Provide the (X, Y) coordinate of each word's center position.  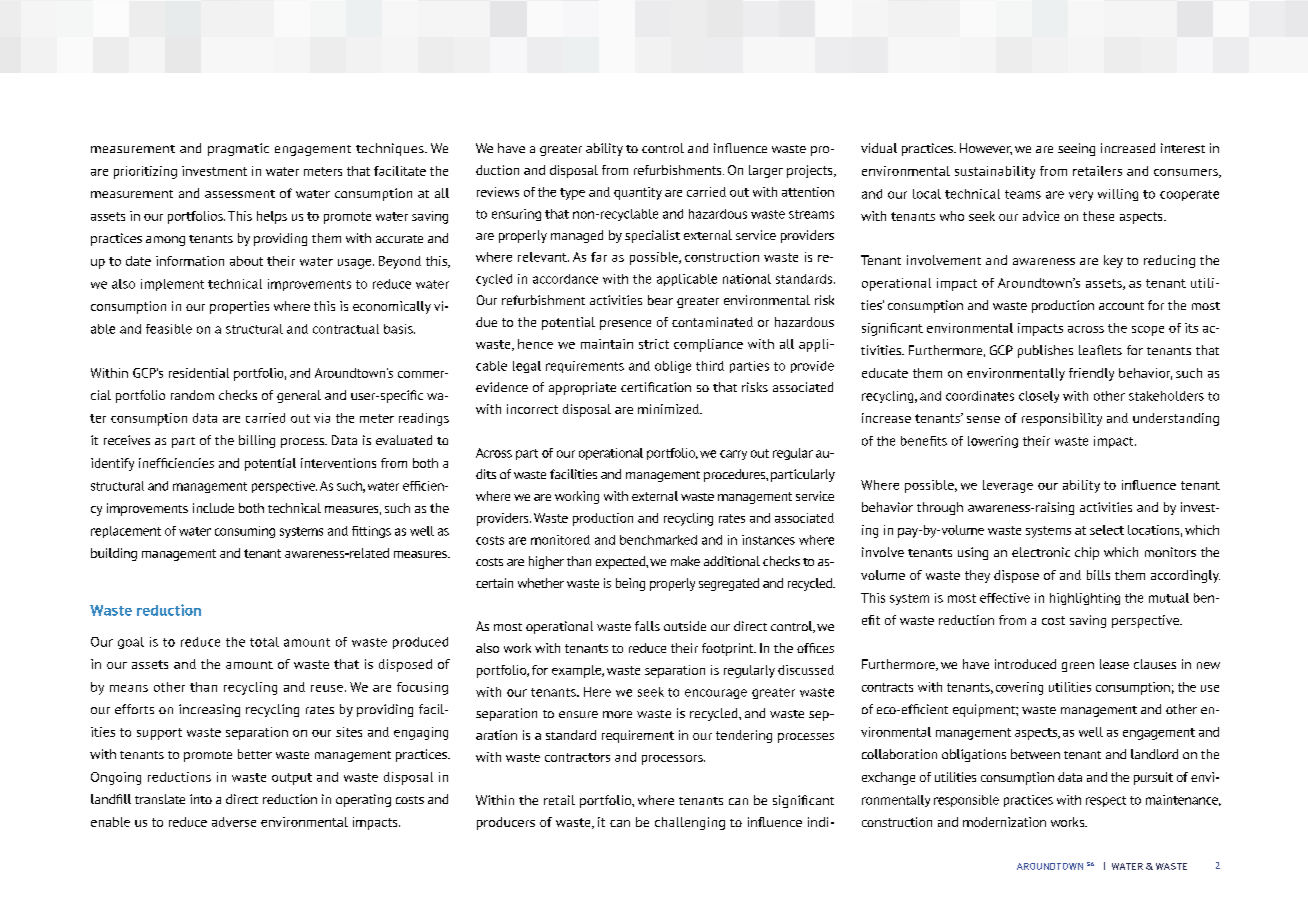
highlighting (1085, 599)
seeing (1076, 149)
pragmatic (238, 149)
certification (656, 387)
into (201, 799)
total (264, 642)
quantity (638, 193)
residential (199, 373)
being (630, 584)
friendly (1091, 374)
